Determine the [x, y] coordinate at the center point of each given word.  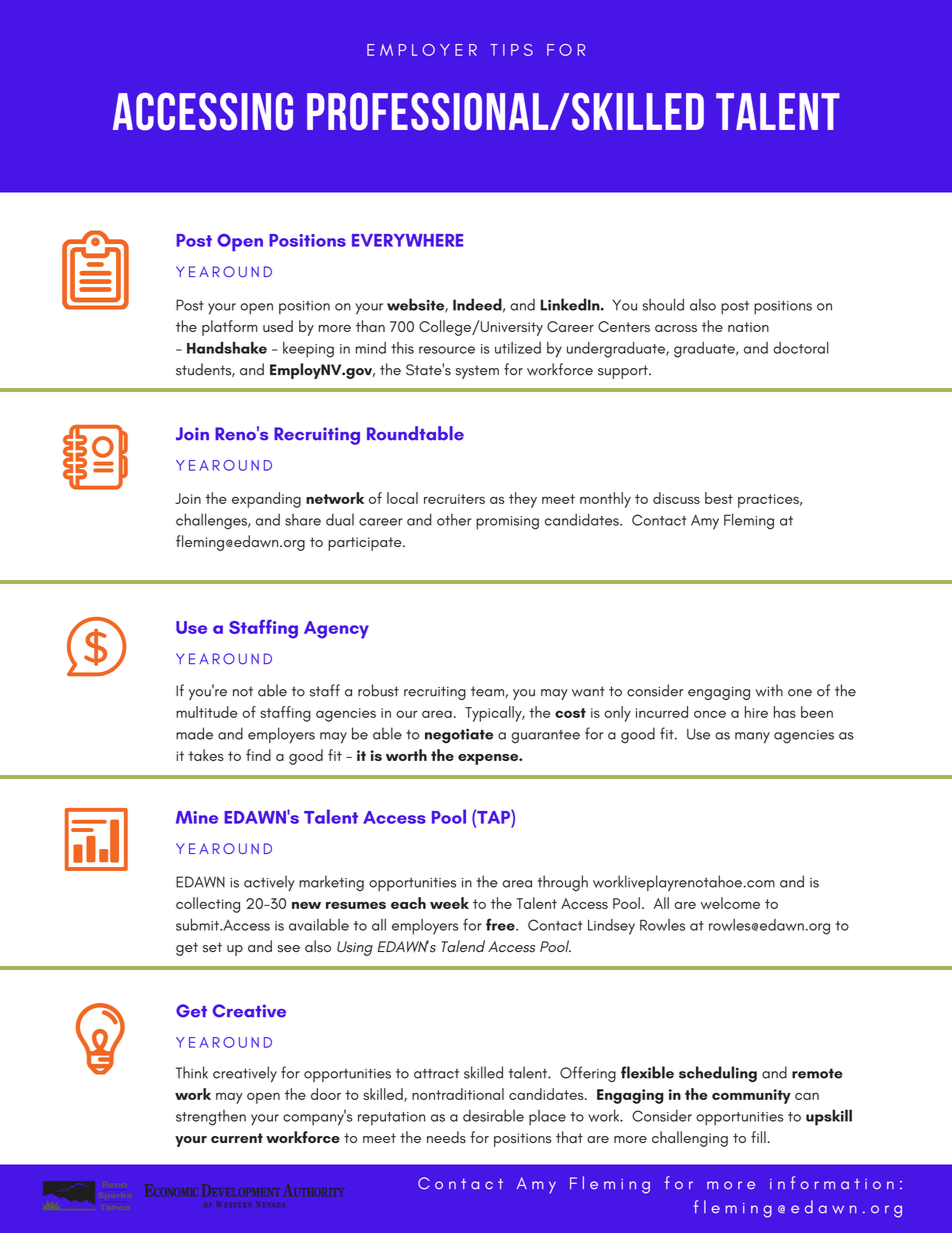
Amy [705, 522]
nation [748, 327]
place [547, 1118]
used [278, 326]
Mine [197, 817]
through [563, 883]
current [237, 1138]
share [303, 520]
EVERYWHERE [407, 240]
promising [507, 523]
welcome [730, 903]
